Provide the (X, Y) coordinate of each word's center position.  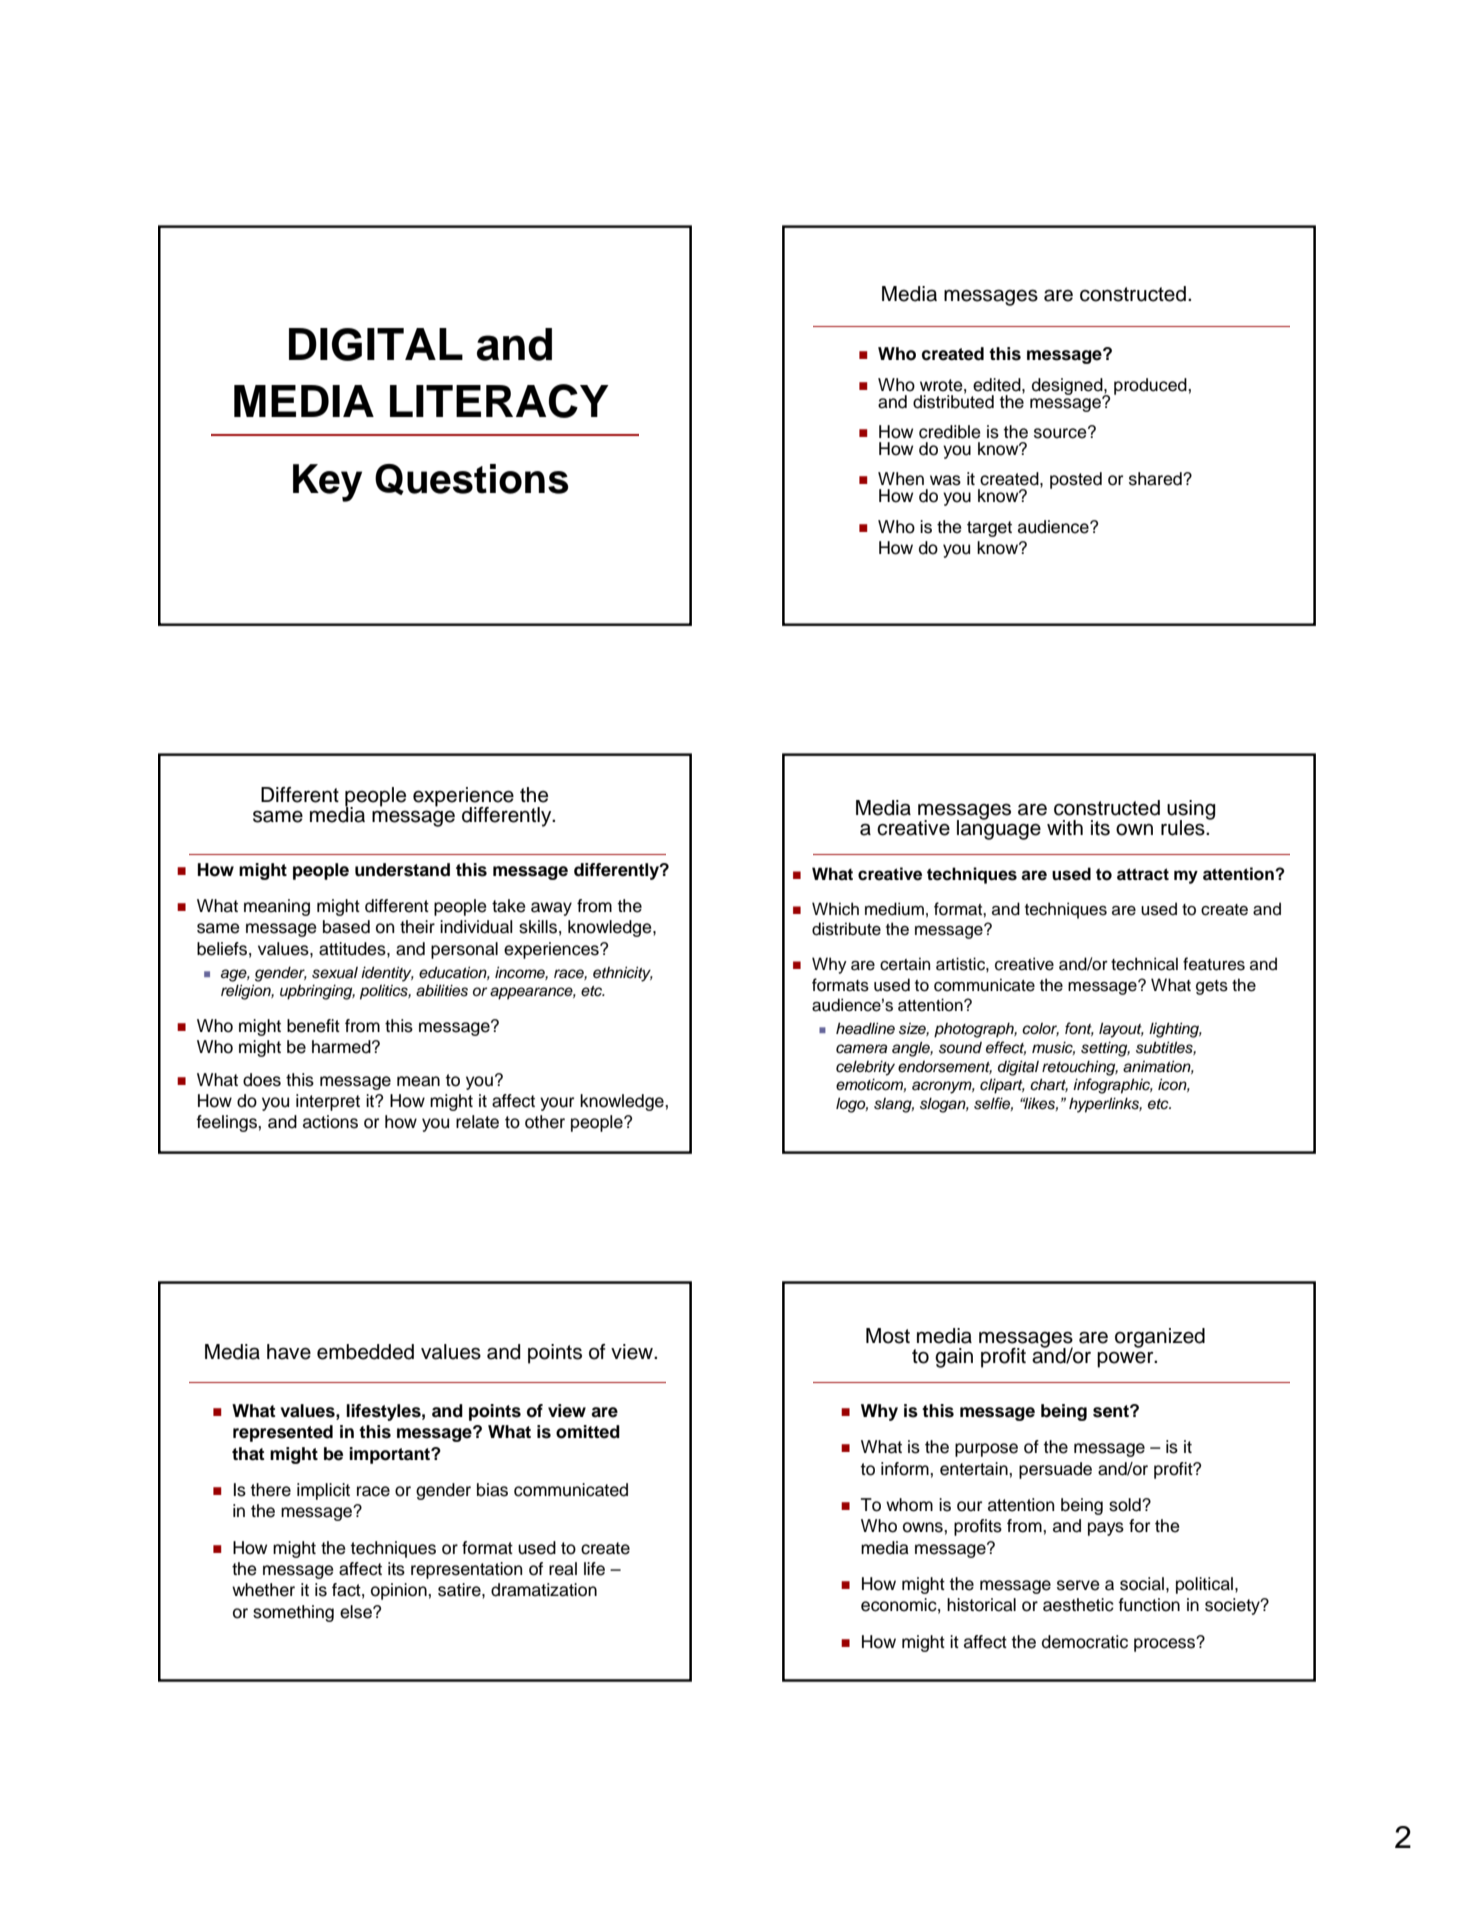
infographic (1113, 1086)
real (563, 1569)
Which (835, 909)
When (901, 479)
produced (1151, 386)
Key (327, 483)
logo (852, 1105)
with (1065, 827)
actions (330, 1122)
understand (402, 870)
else (357, 1612)
